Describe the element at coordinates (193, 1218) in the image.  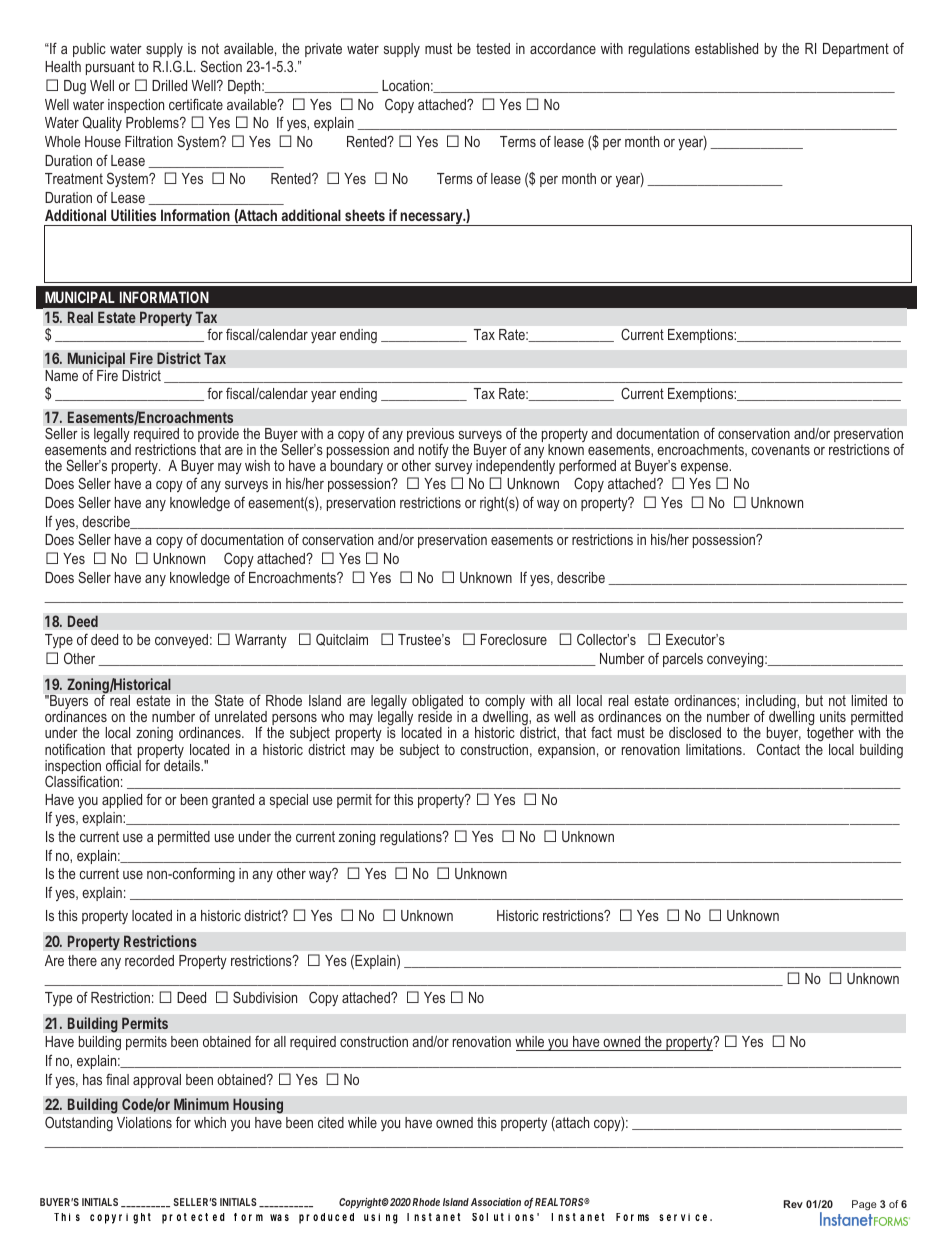
I see `protected` at that location.
